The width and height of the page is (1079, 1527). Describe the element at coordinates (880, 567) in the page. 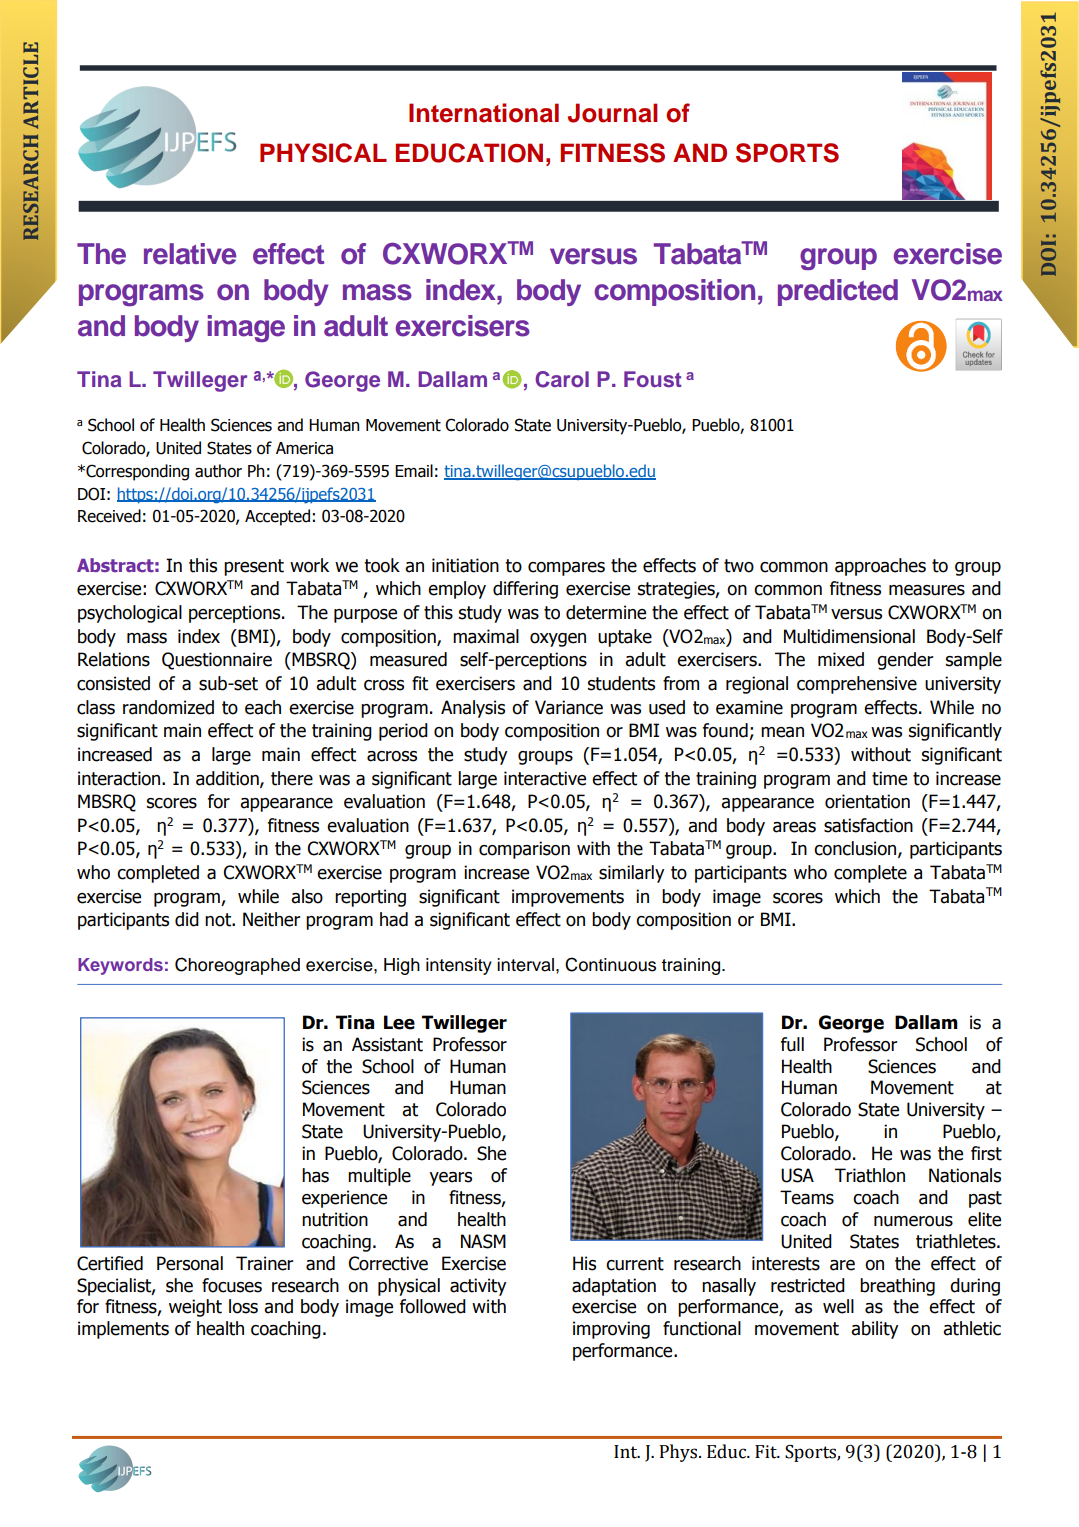

I see `approaches` at that location.
